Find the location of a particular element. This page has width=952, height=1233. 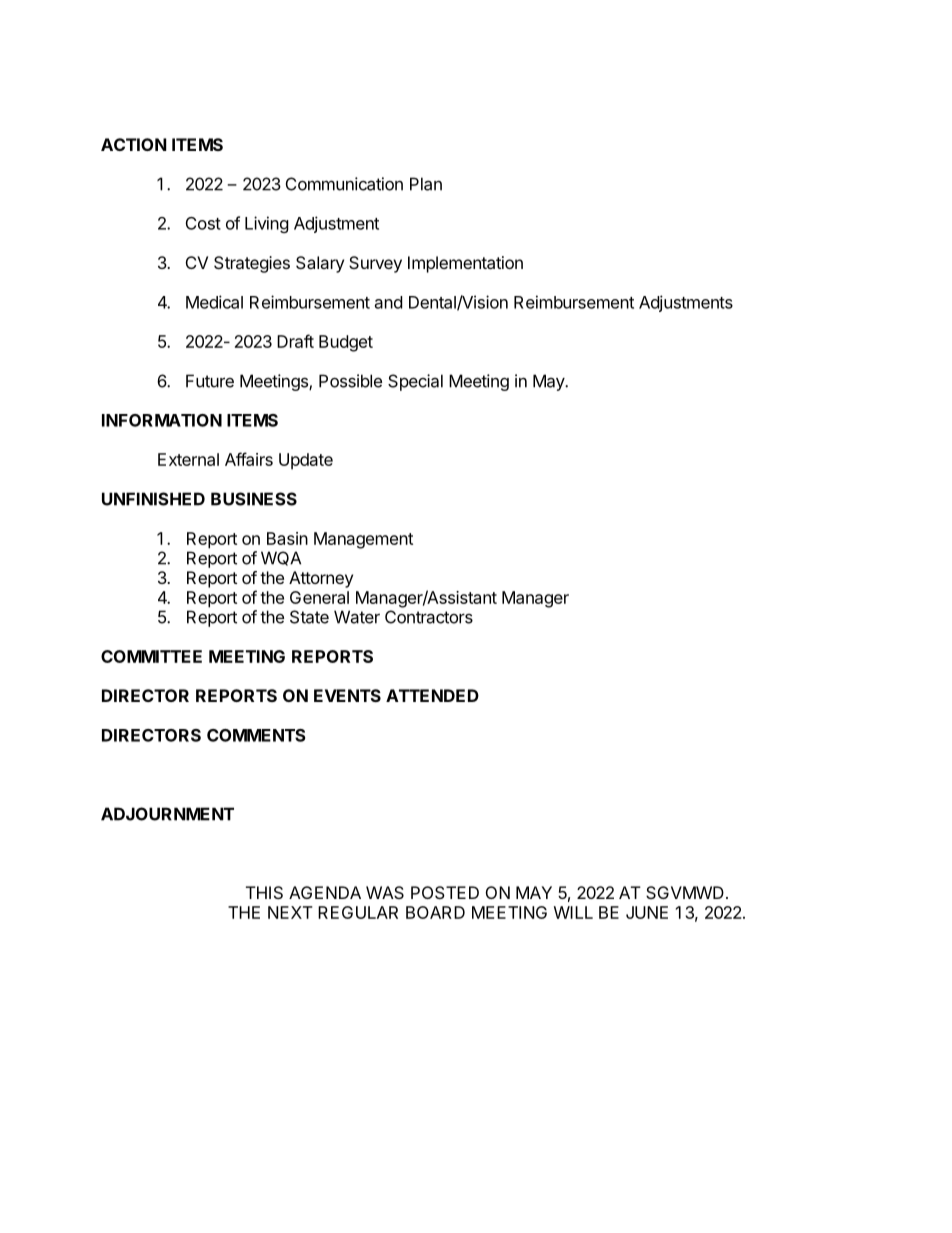

THIS is located at coordinates (264, 892).
